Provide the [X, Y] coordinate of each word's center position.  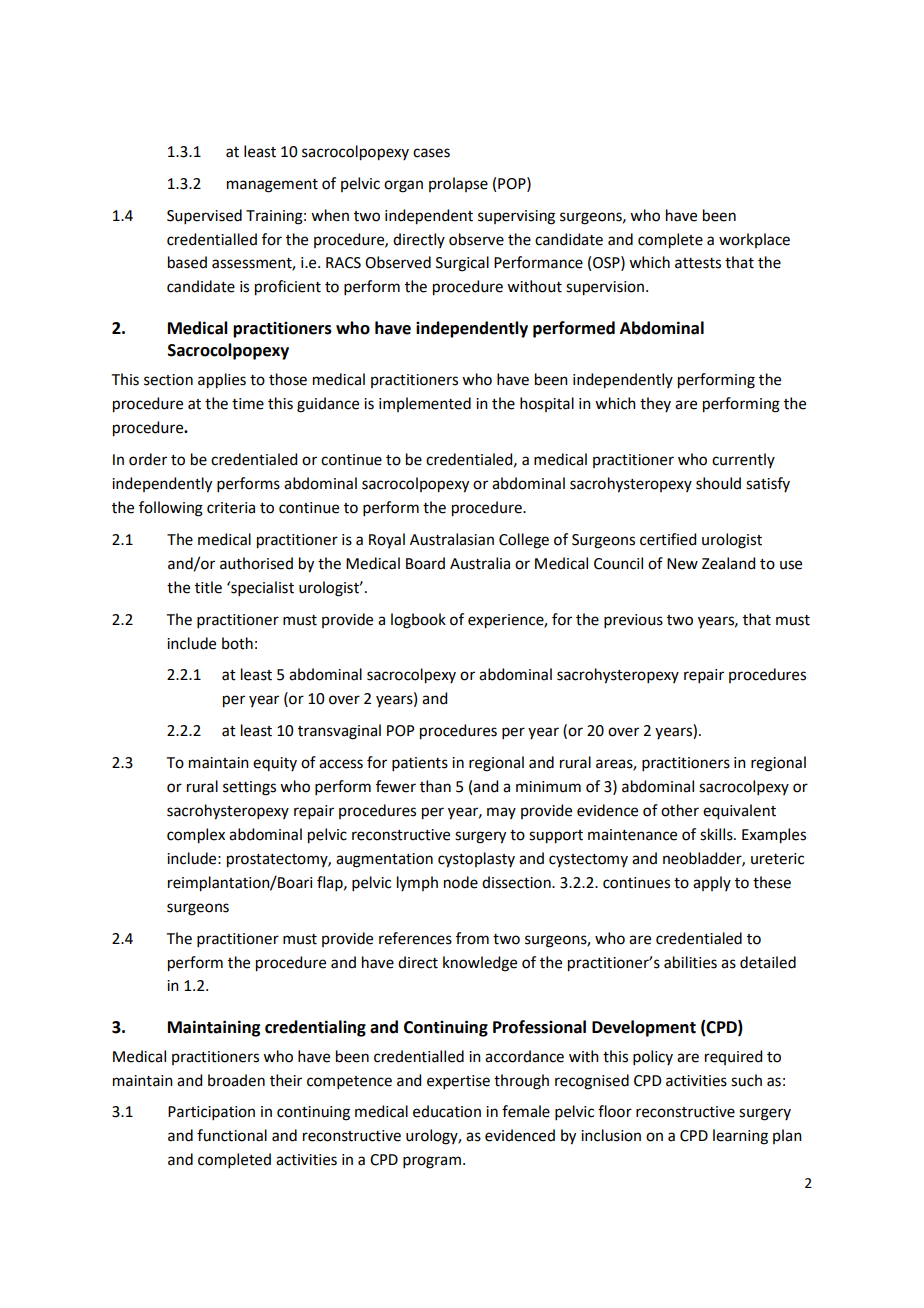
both [237, 643]
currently [743, 460]
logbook [418, 621]
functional [232, 1135]
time [248, 404]
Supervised [204, 216]
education [447, 1111]
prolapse [458, 184]
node [461, 882]
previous [633, 621]
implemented [425, 404]
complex [196, 836]
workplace [754, 240]
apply [712, 883]
